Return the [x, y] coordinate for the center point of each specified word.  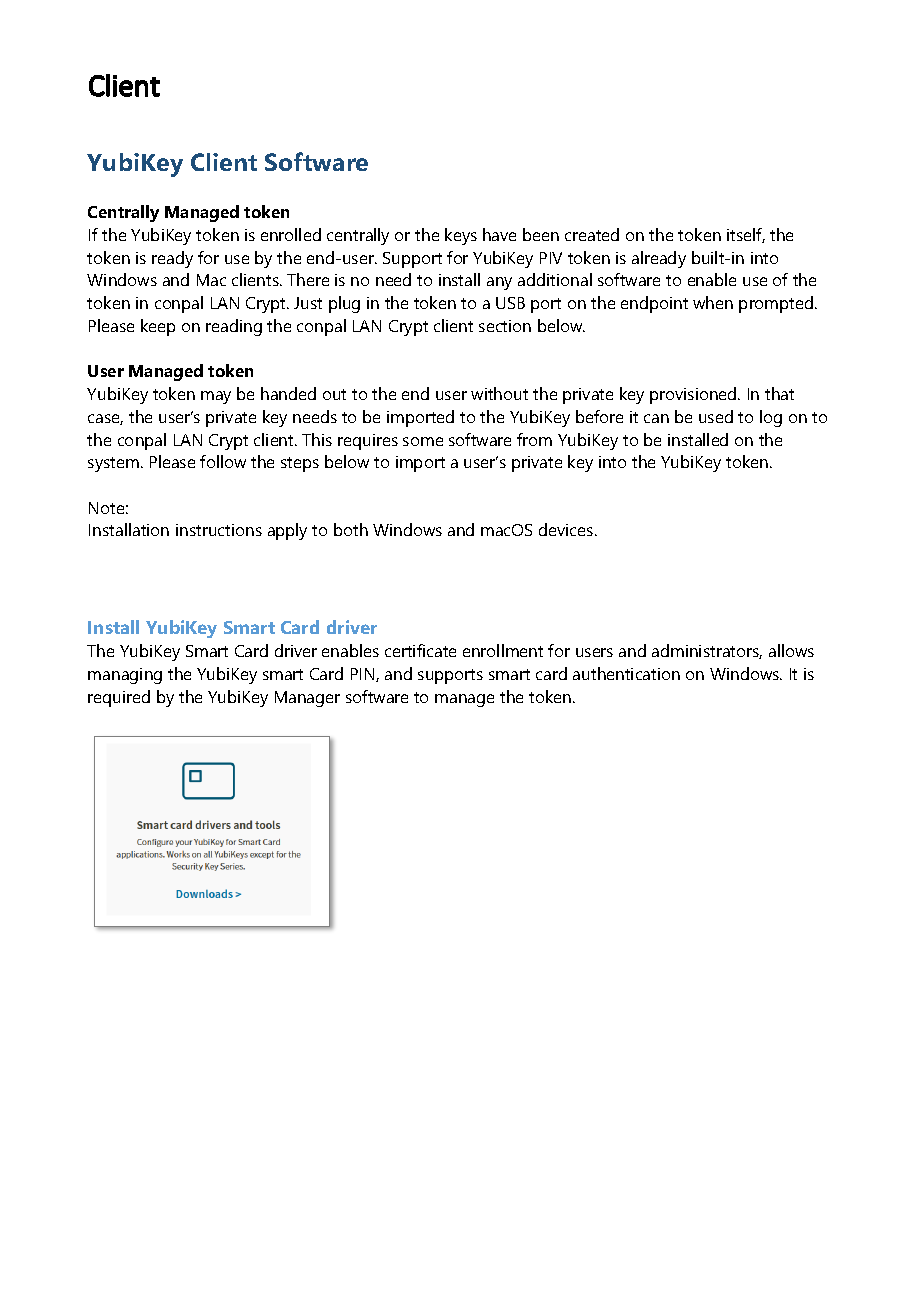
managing [125, 676]
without [499, 393]
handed [288, 393]
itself [746, 235]
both [351, 529]
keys [461, 236]
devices [567, 529]
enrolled [291, 234]
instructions [219, 530]
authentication [626, 673]
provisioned [694, 395]
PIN [364, 675]
